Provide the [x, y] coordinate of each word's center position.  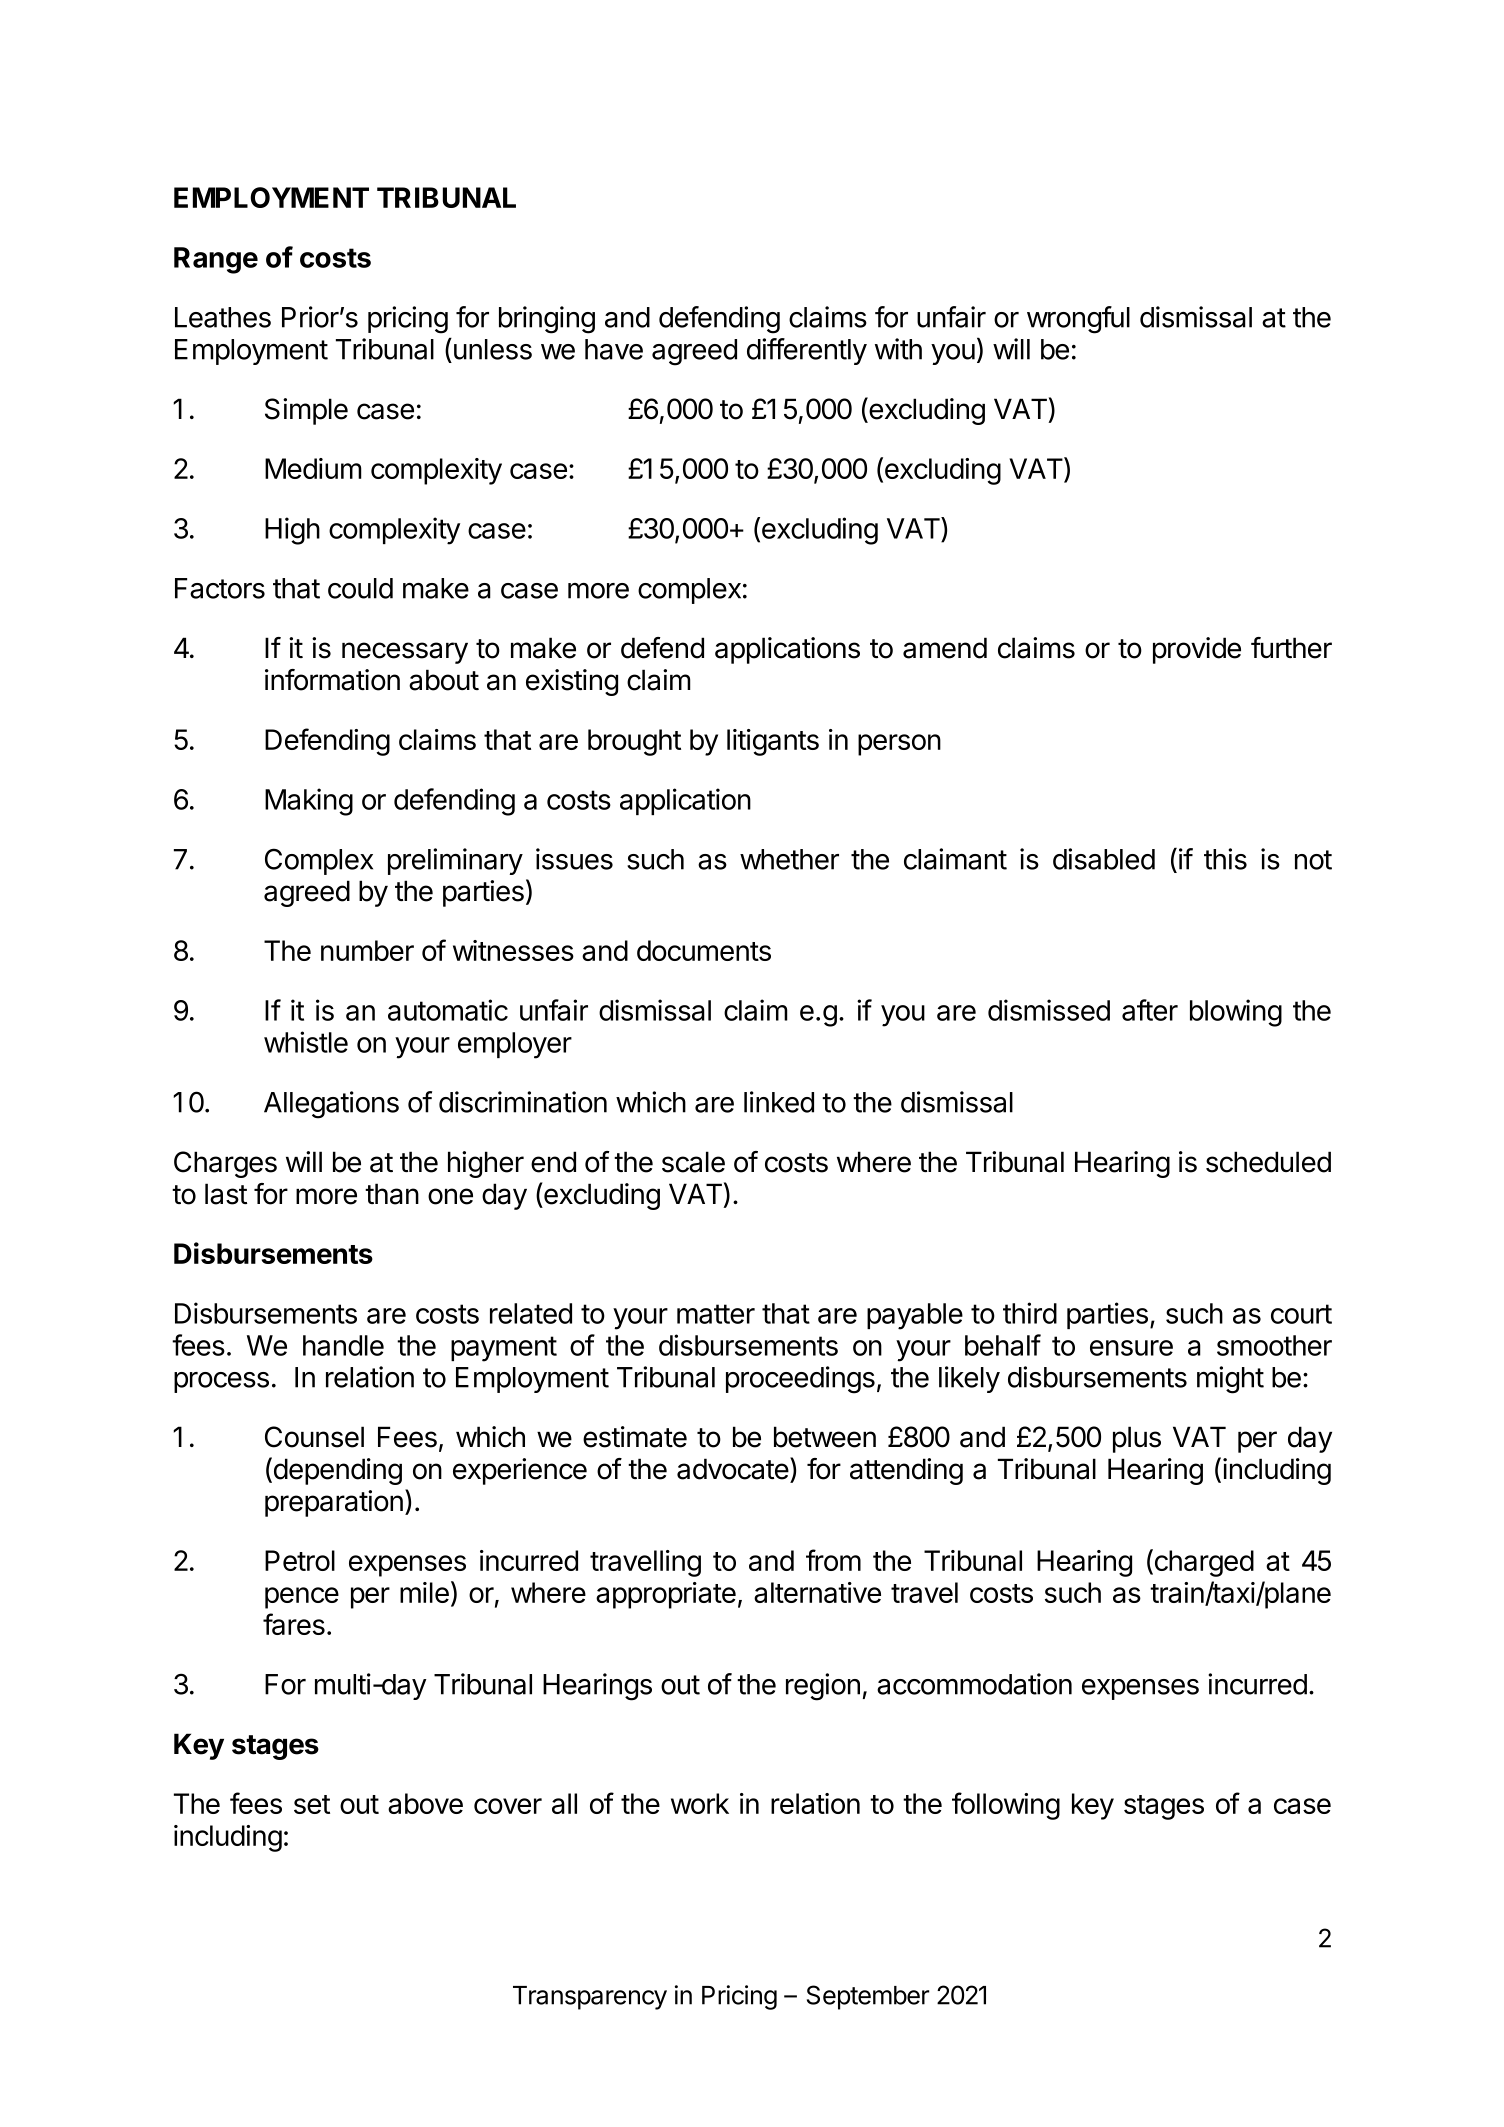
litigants [773, 742]
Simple [306, 411]
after [1150, 1010]
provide [1197, 650]
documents [704, 950]
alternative [817, 1592]
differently [807, 351]
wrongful [1078, 320]
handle [343, 1345]
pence [302, 1598]
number [367, 950]
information [332, 680]
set [312, 1804]
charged [1203, 1563]
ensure [1131, 1348]
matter [716, 1314]
